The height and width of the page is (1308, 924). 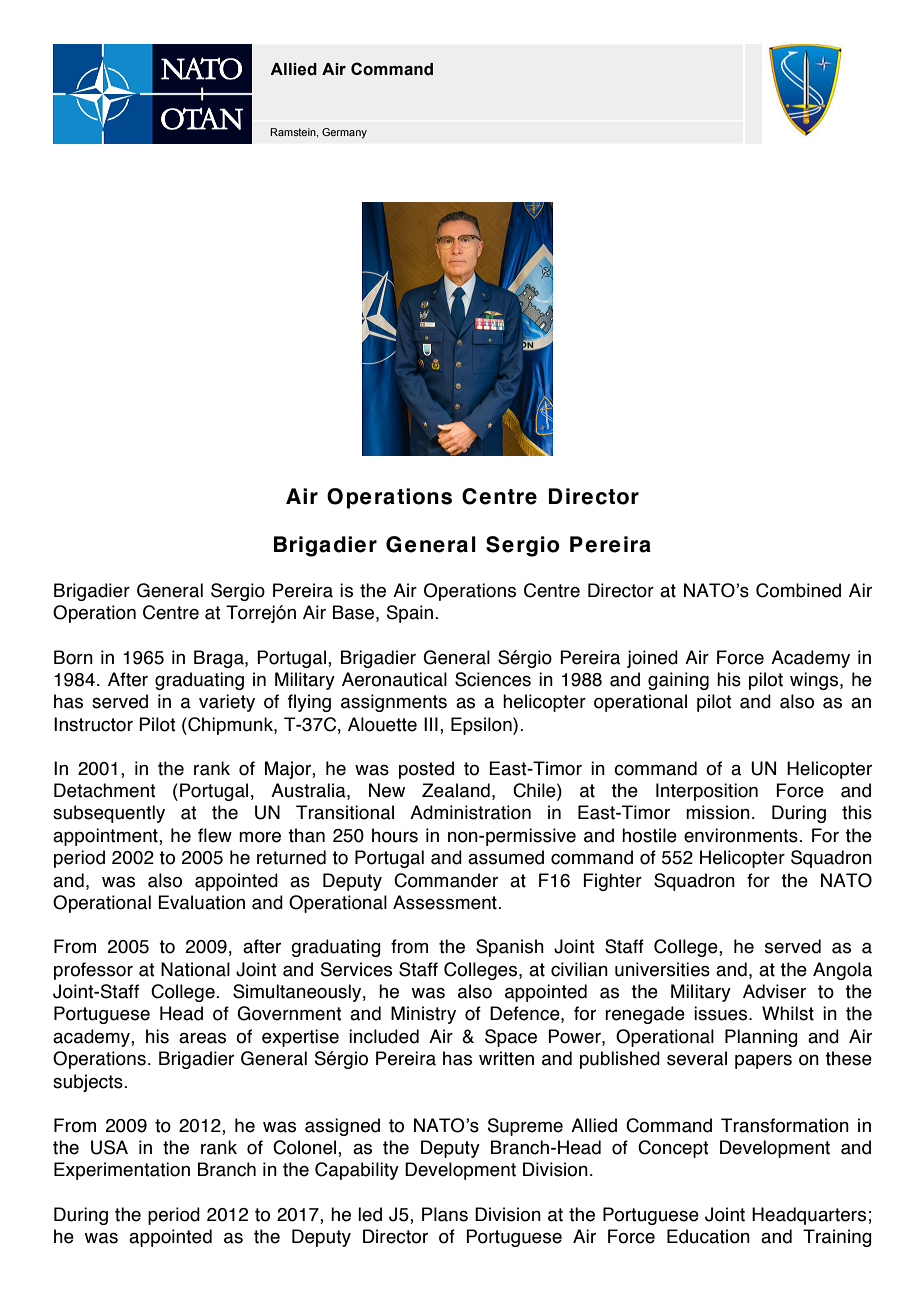 What do you see at coordinates (411, 614) in the page?
I see `Spain` at bounding box center [411, 614].
